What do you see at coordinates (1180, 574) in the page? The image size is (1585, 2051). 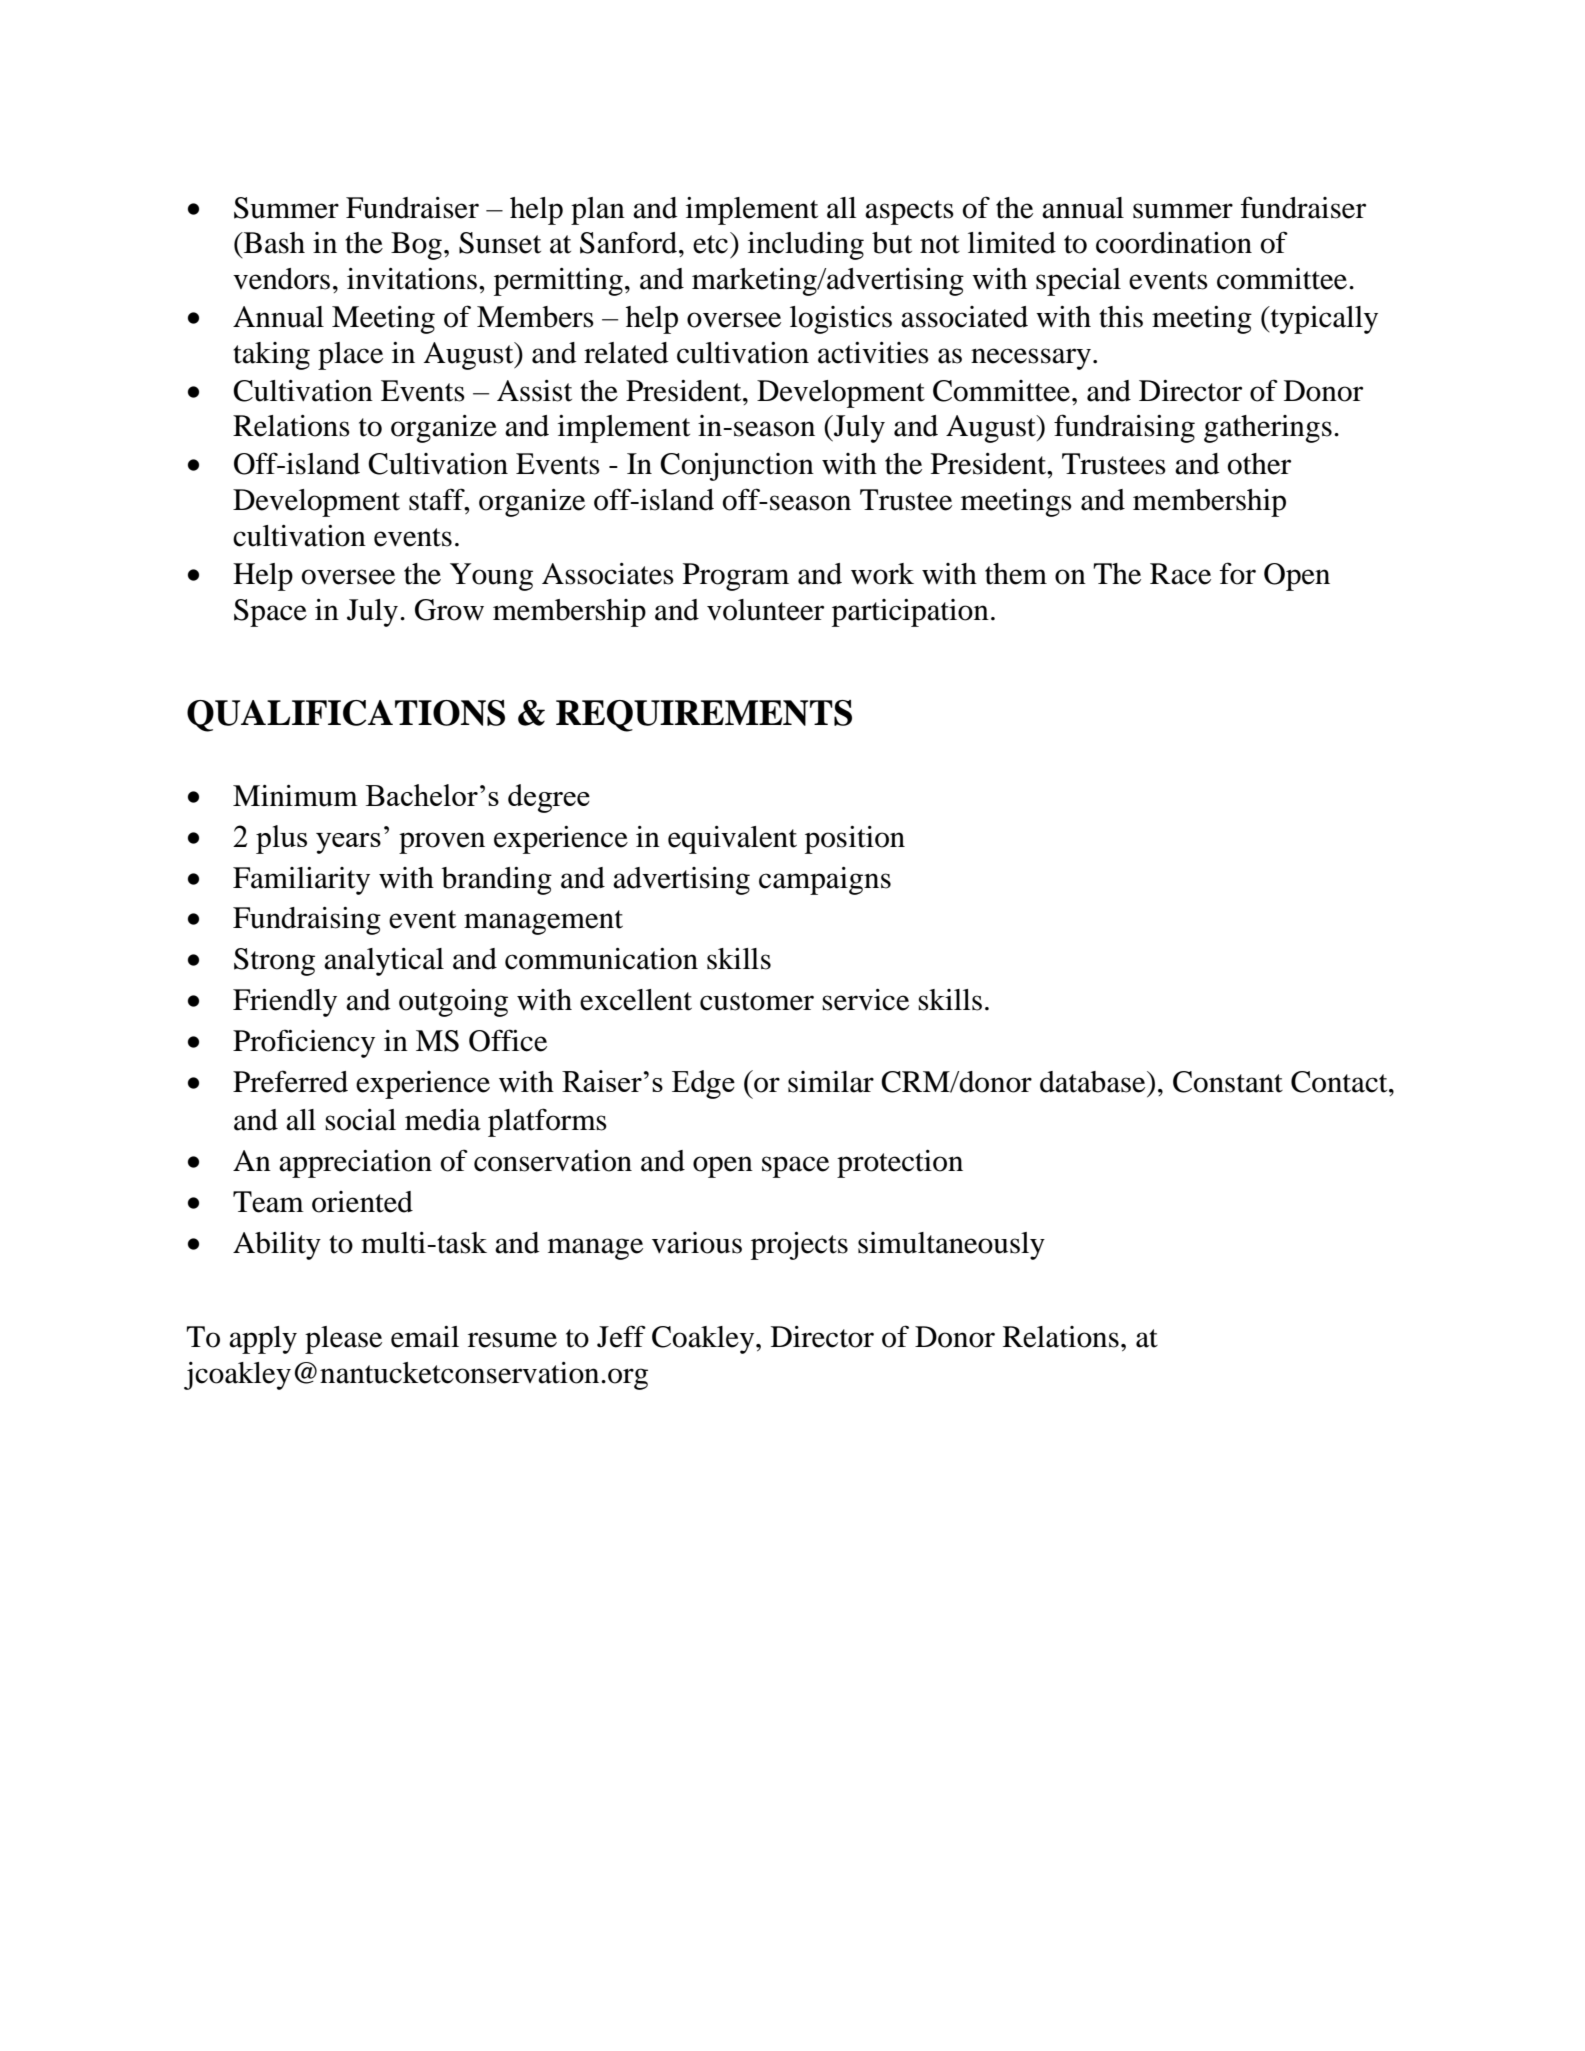 I see `Race` at bounding box center [1180, 574].
